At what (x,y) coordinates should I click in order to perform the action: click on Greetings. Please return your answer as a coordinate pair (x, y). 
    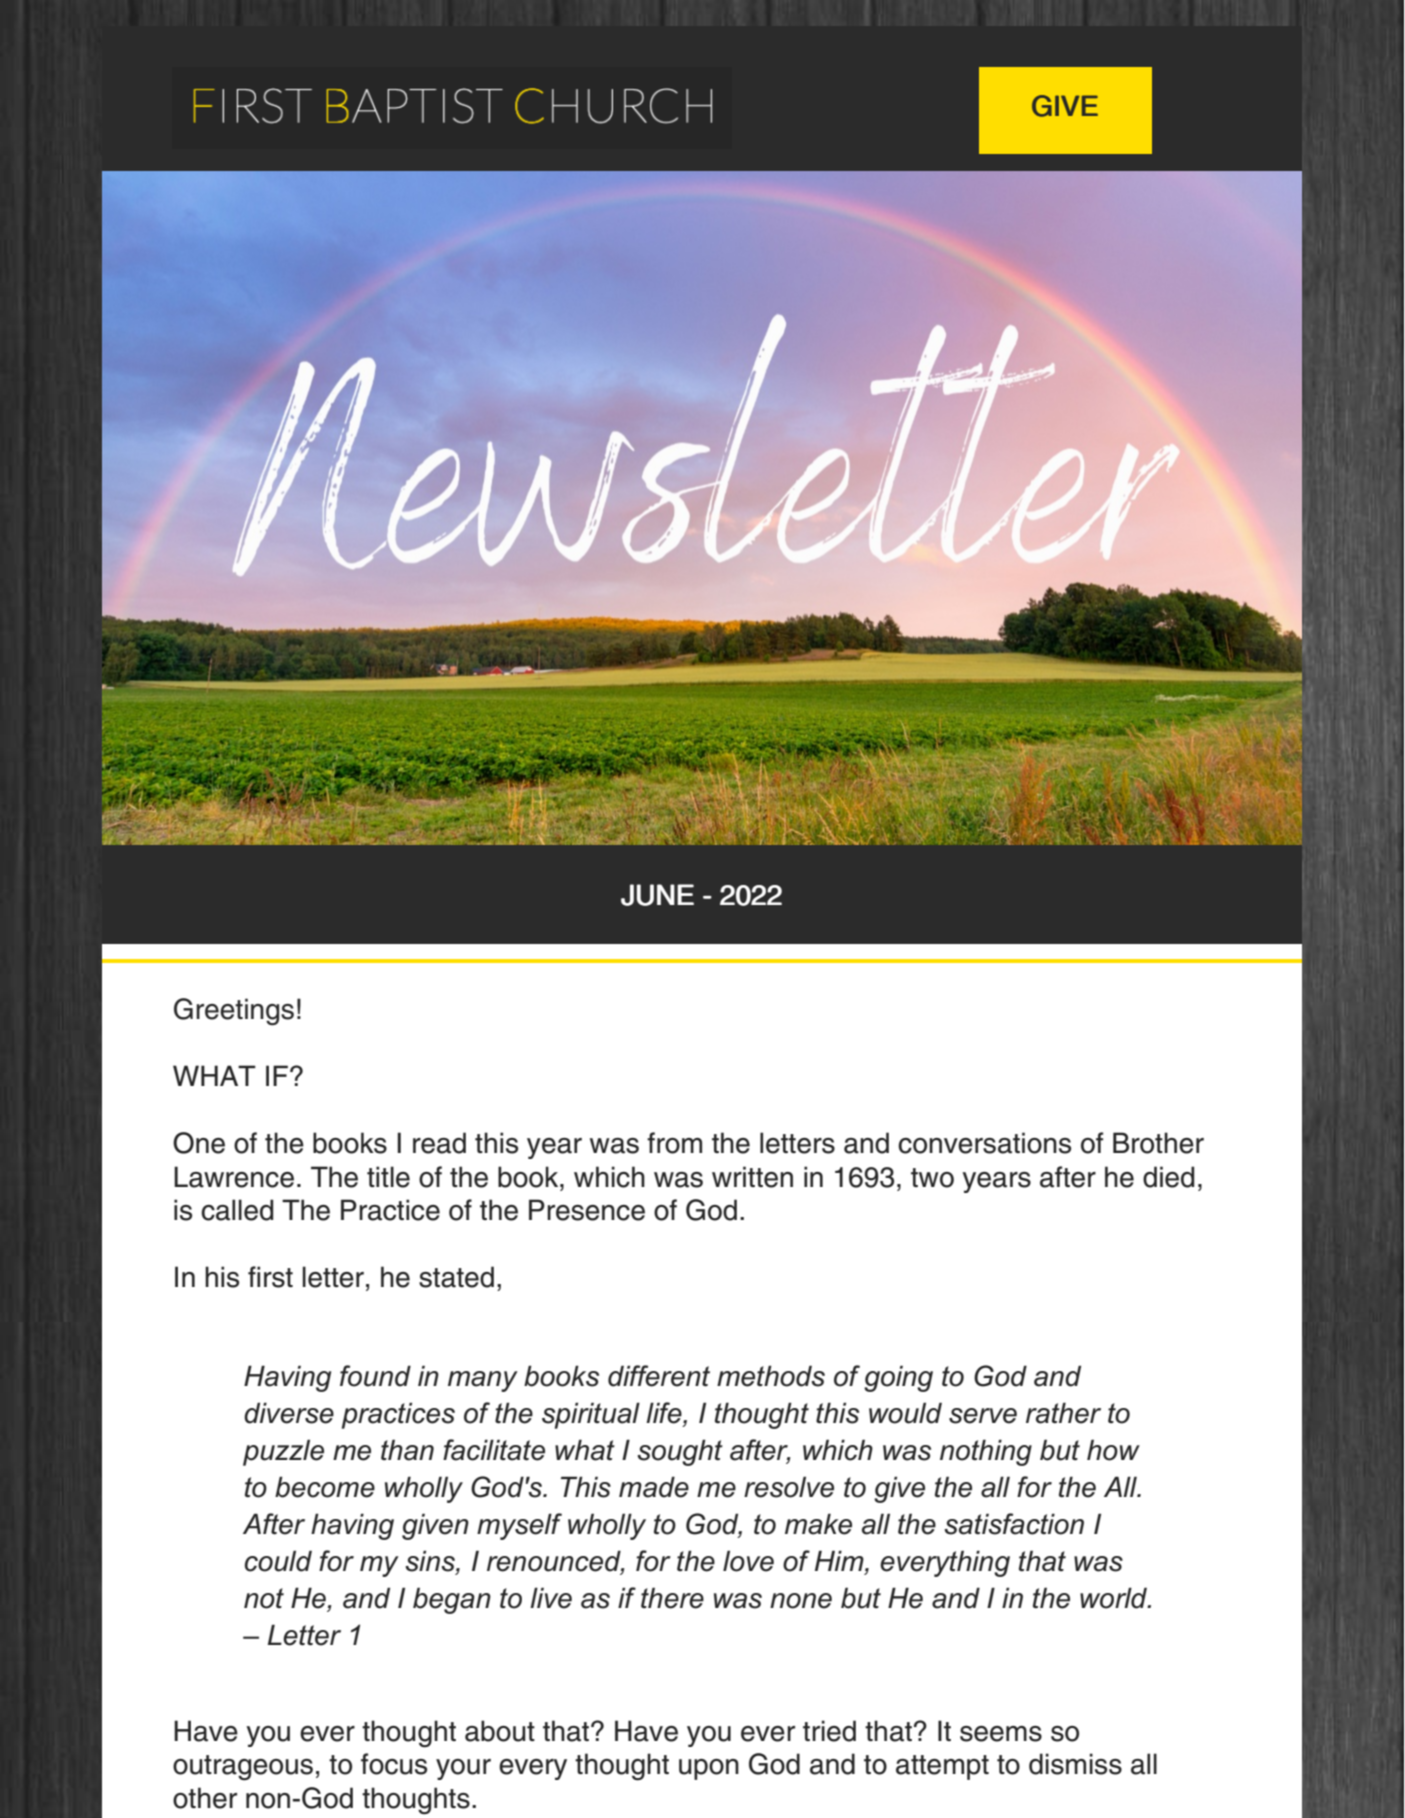
    Looking at the image, I should click on (234, 1012).
